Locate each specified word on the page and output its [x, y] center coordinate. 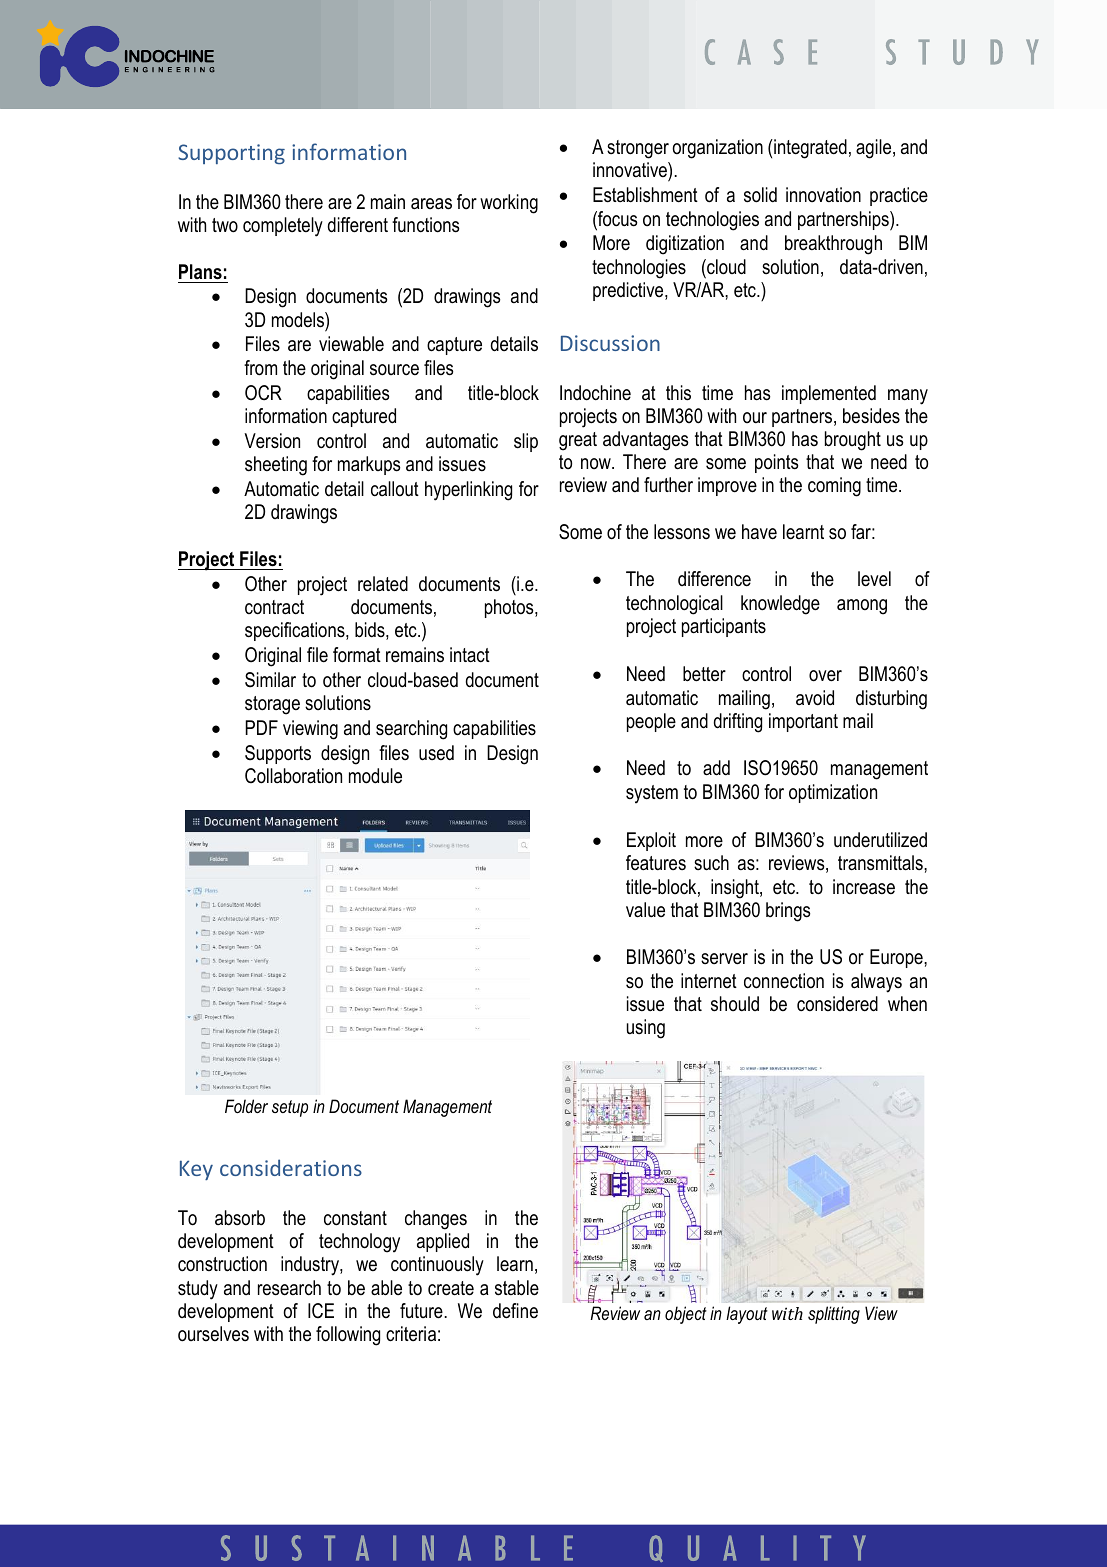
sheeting [276, 466]
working [509, 204]
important [803, 722]
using [646, 1029]
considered [837, 1004]
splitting [834, 1315]
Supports [278, 754]
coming [834, 487]
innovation [823, 195]
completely [283, 227]
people [651, 722]
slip [526, 442]
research [289, 1288]
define [515, 1311]
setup [290, 1108]
